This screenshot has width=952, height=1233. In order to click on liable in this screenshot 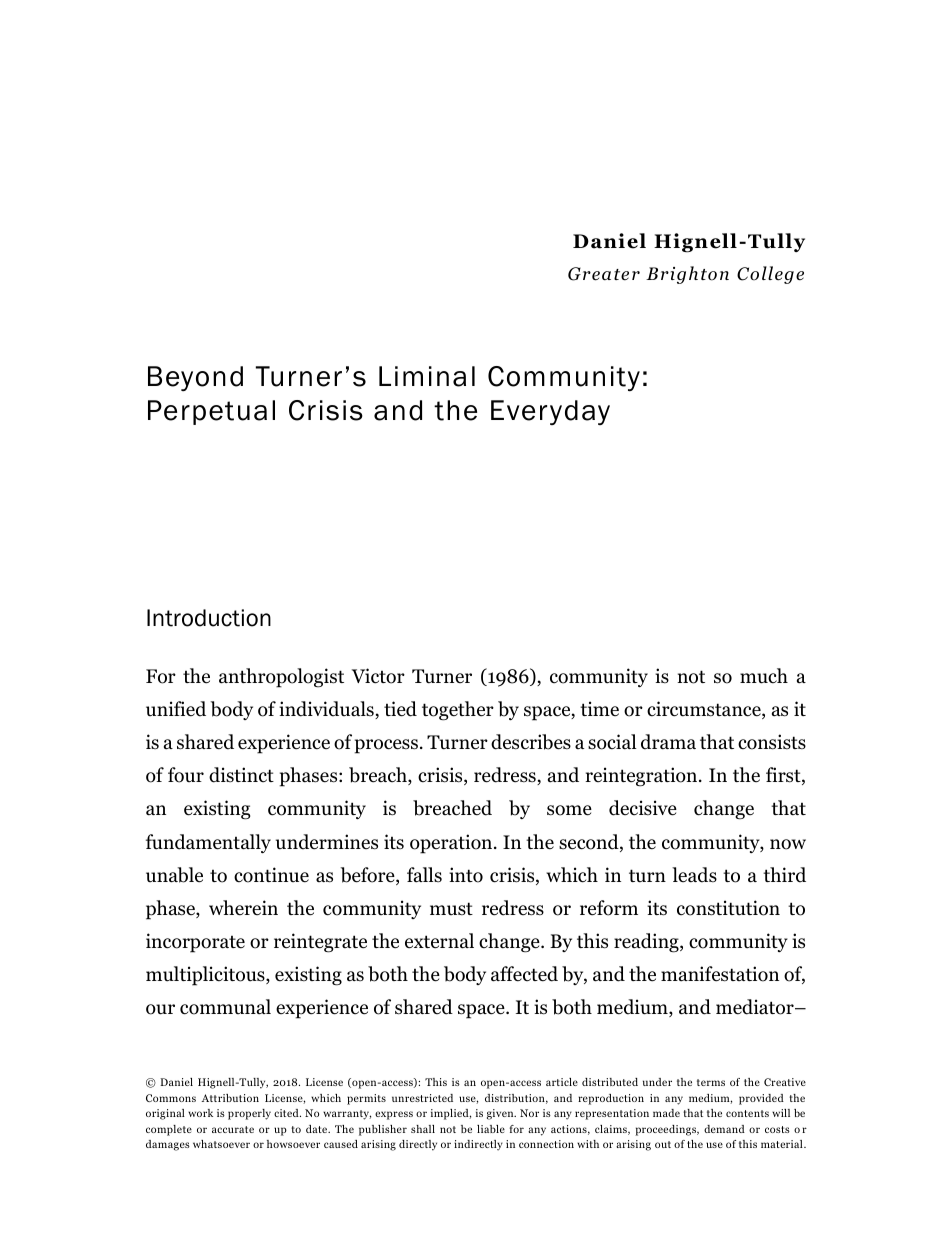, I will do `click(491, 1129)`.
